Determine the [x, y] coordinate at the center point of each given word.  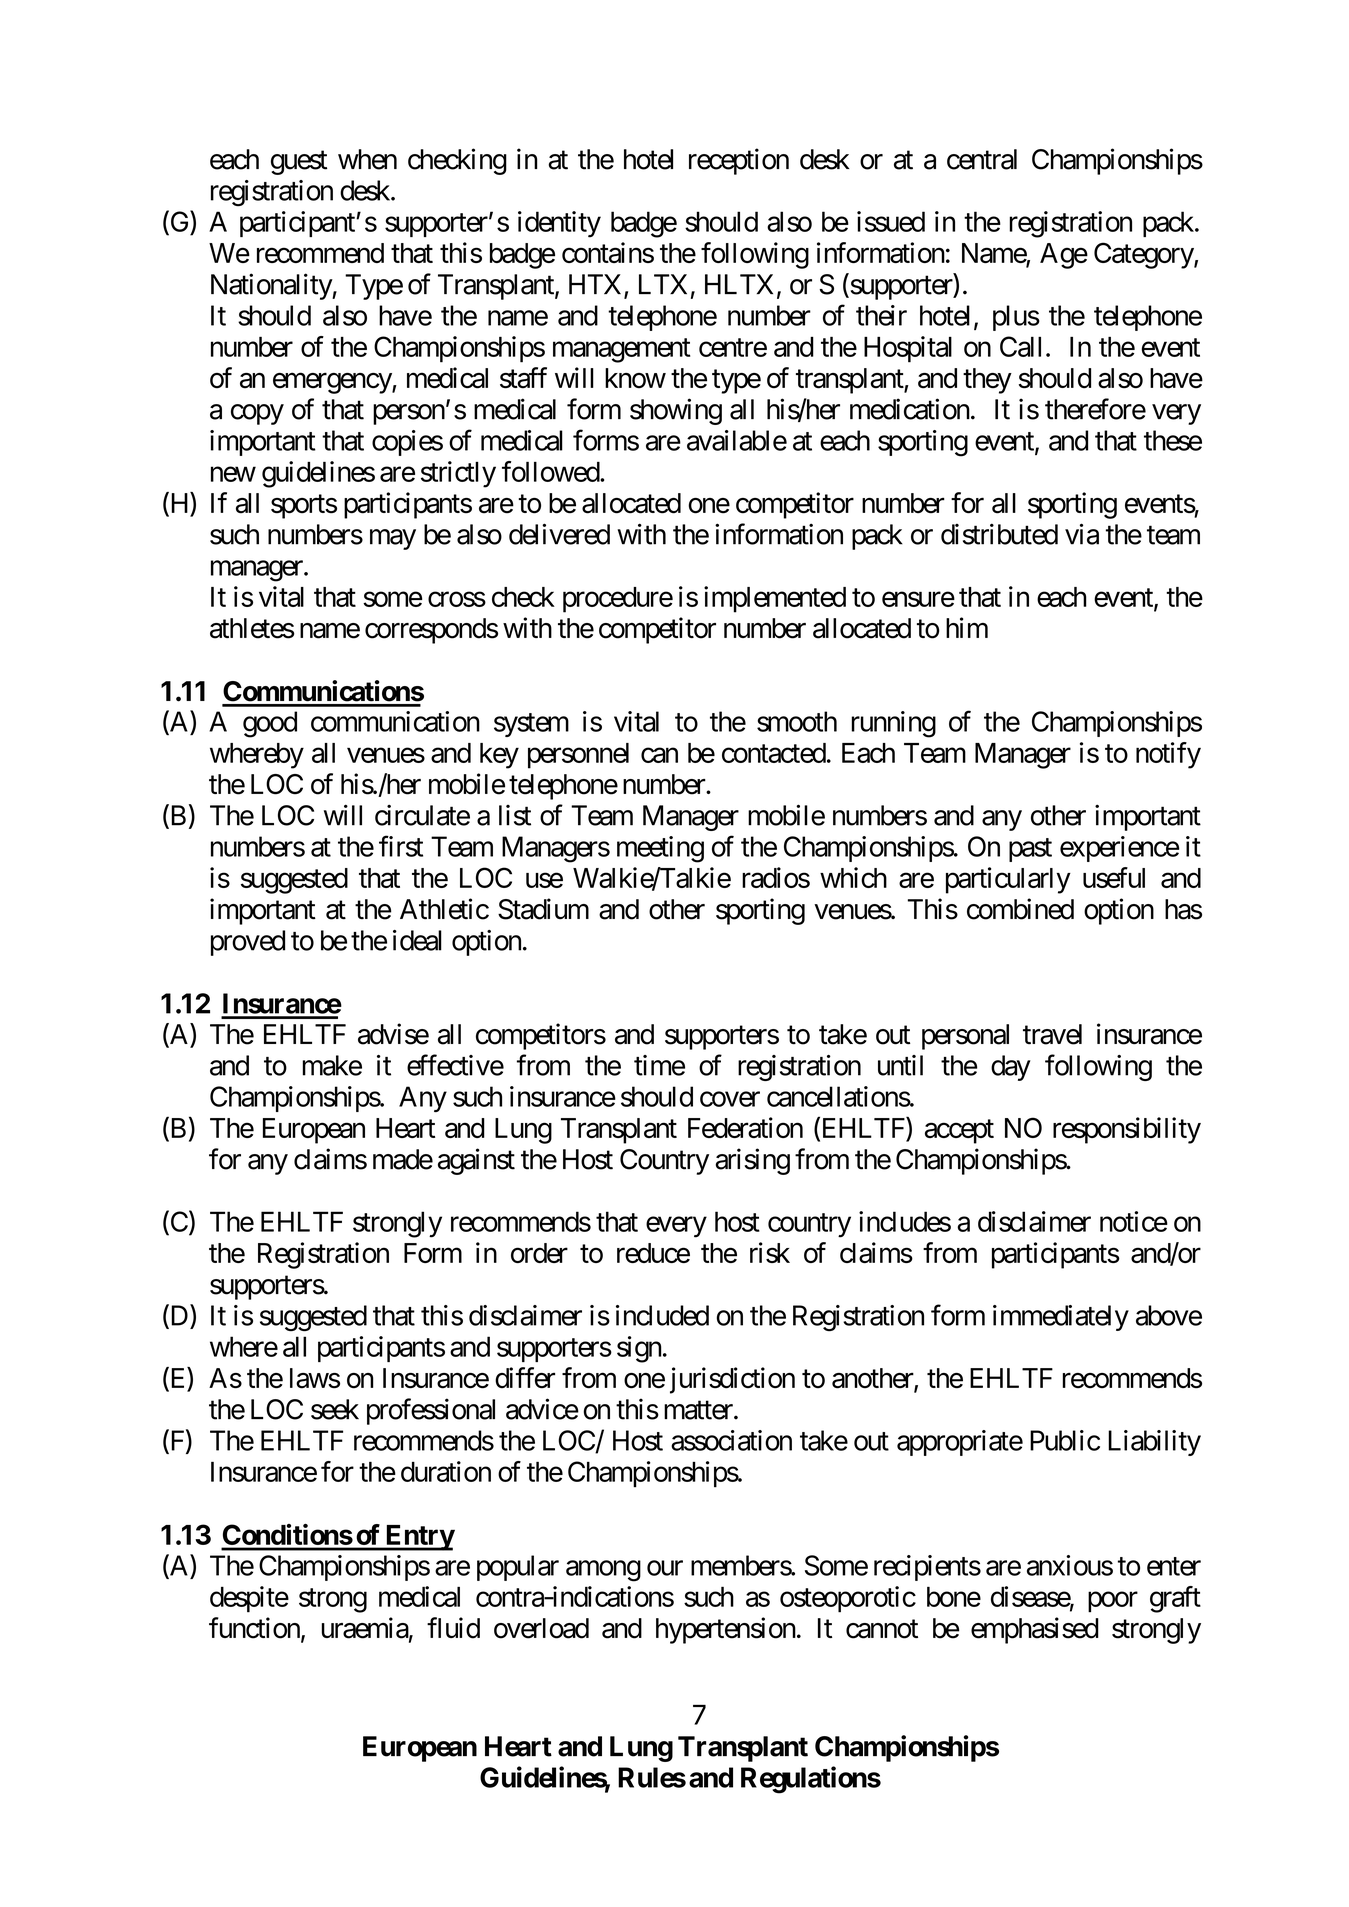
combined [1020, 909]
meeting [660, 849]
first [401, 846]
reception [739, 161]
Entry [419, 1538]
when [367, 159]
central [982, 159]
